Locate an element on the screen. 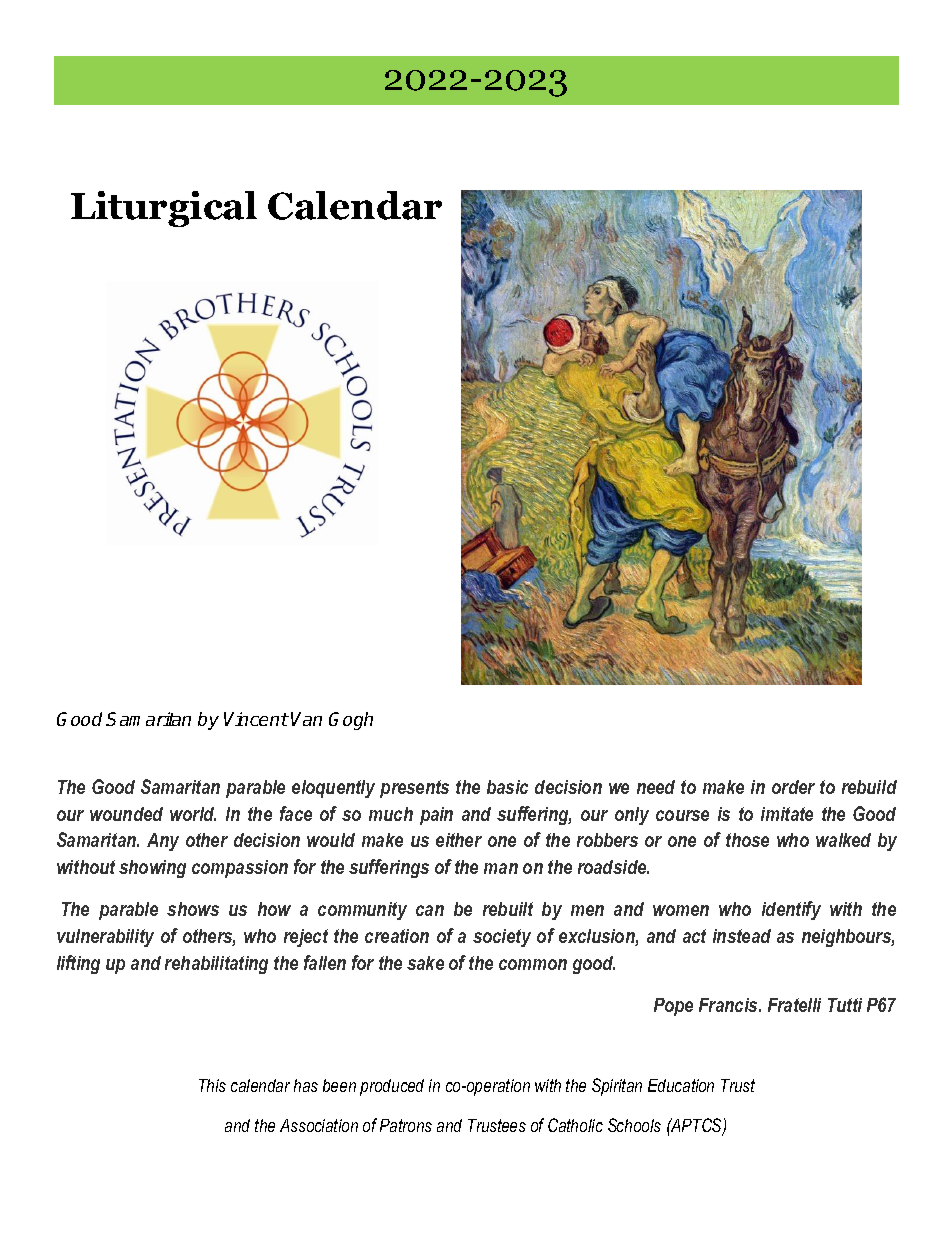 The height and width of the screenshot is (1233, 952). This is located at coordinates (212, 1085).
